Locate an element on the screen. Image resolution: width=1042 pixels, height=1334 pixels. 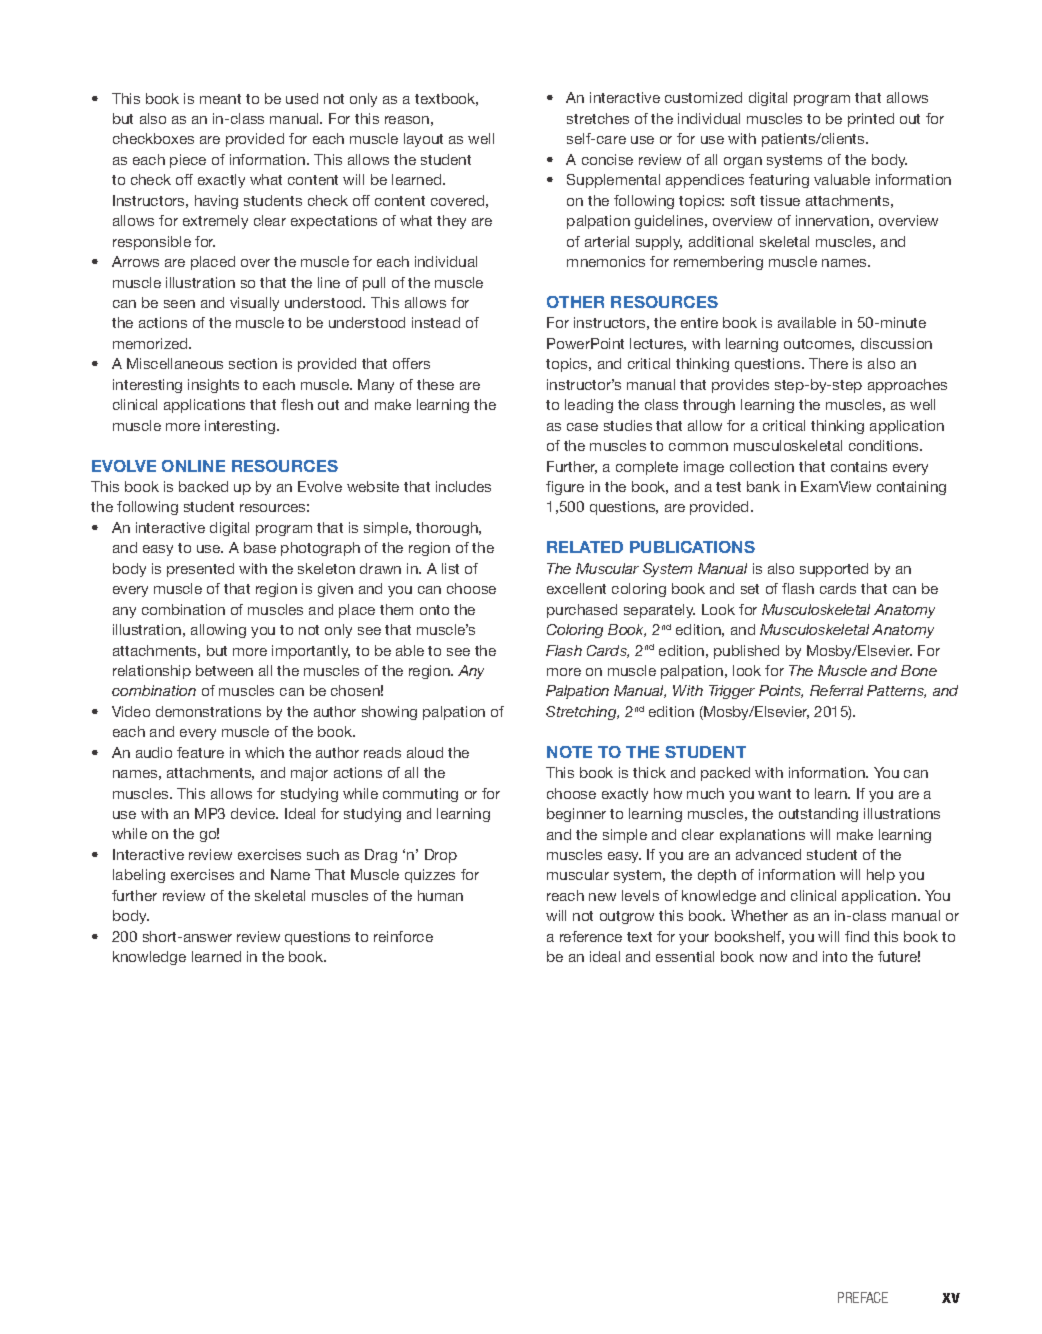
case is located at coordinates (582, 427).
